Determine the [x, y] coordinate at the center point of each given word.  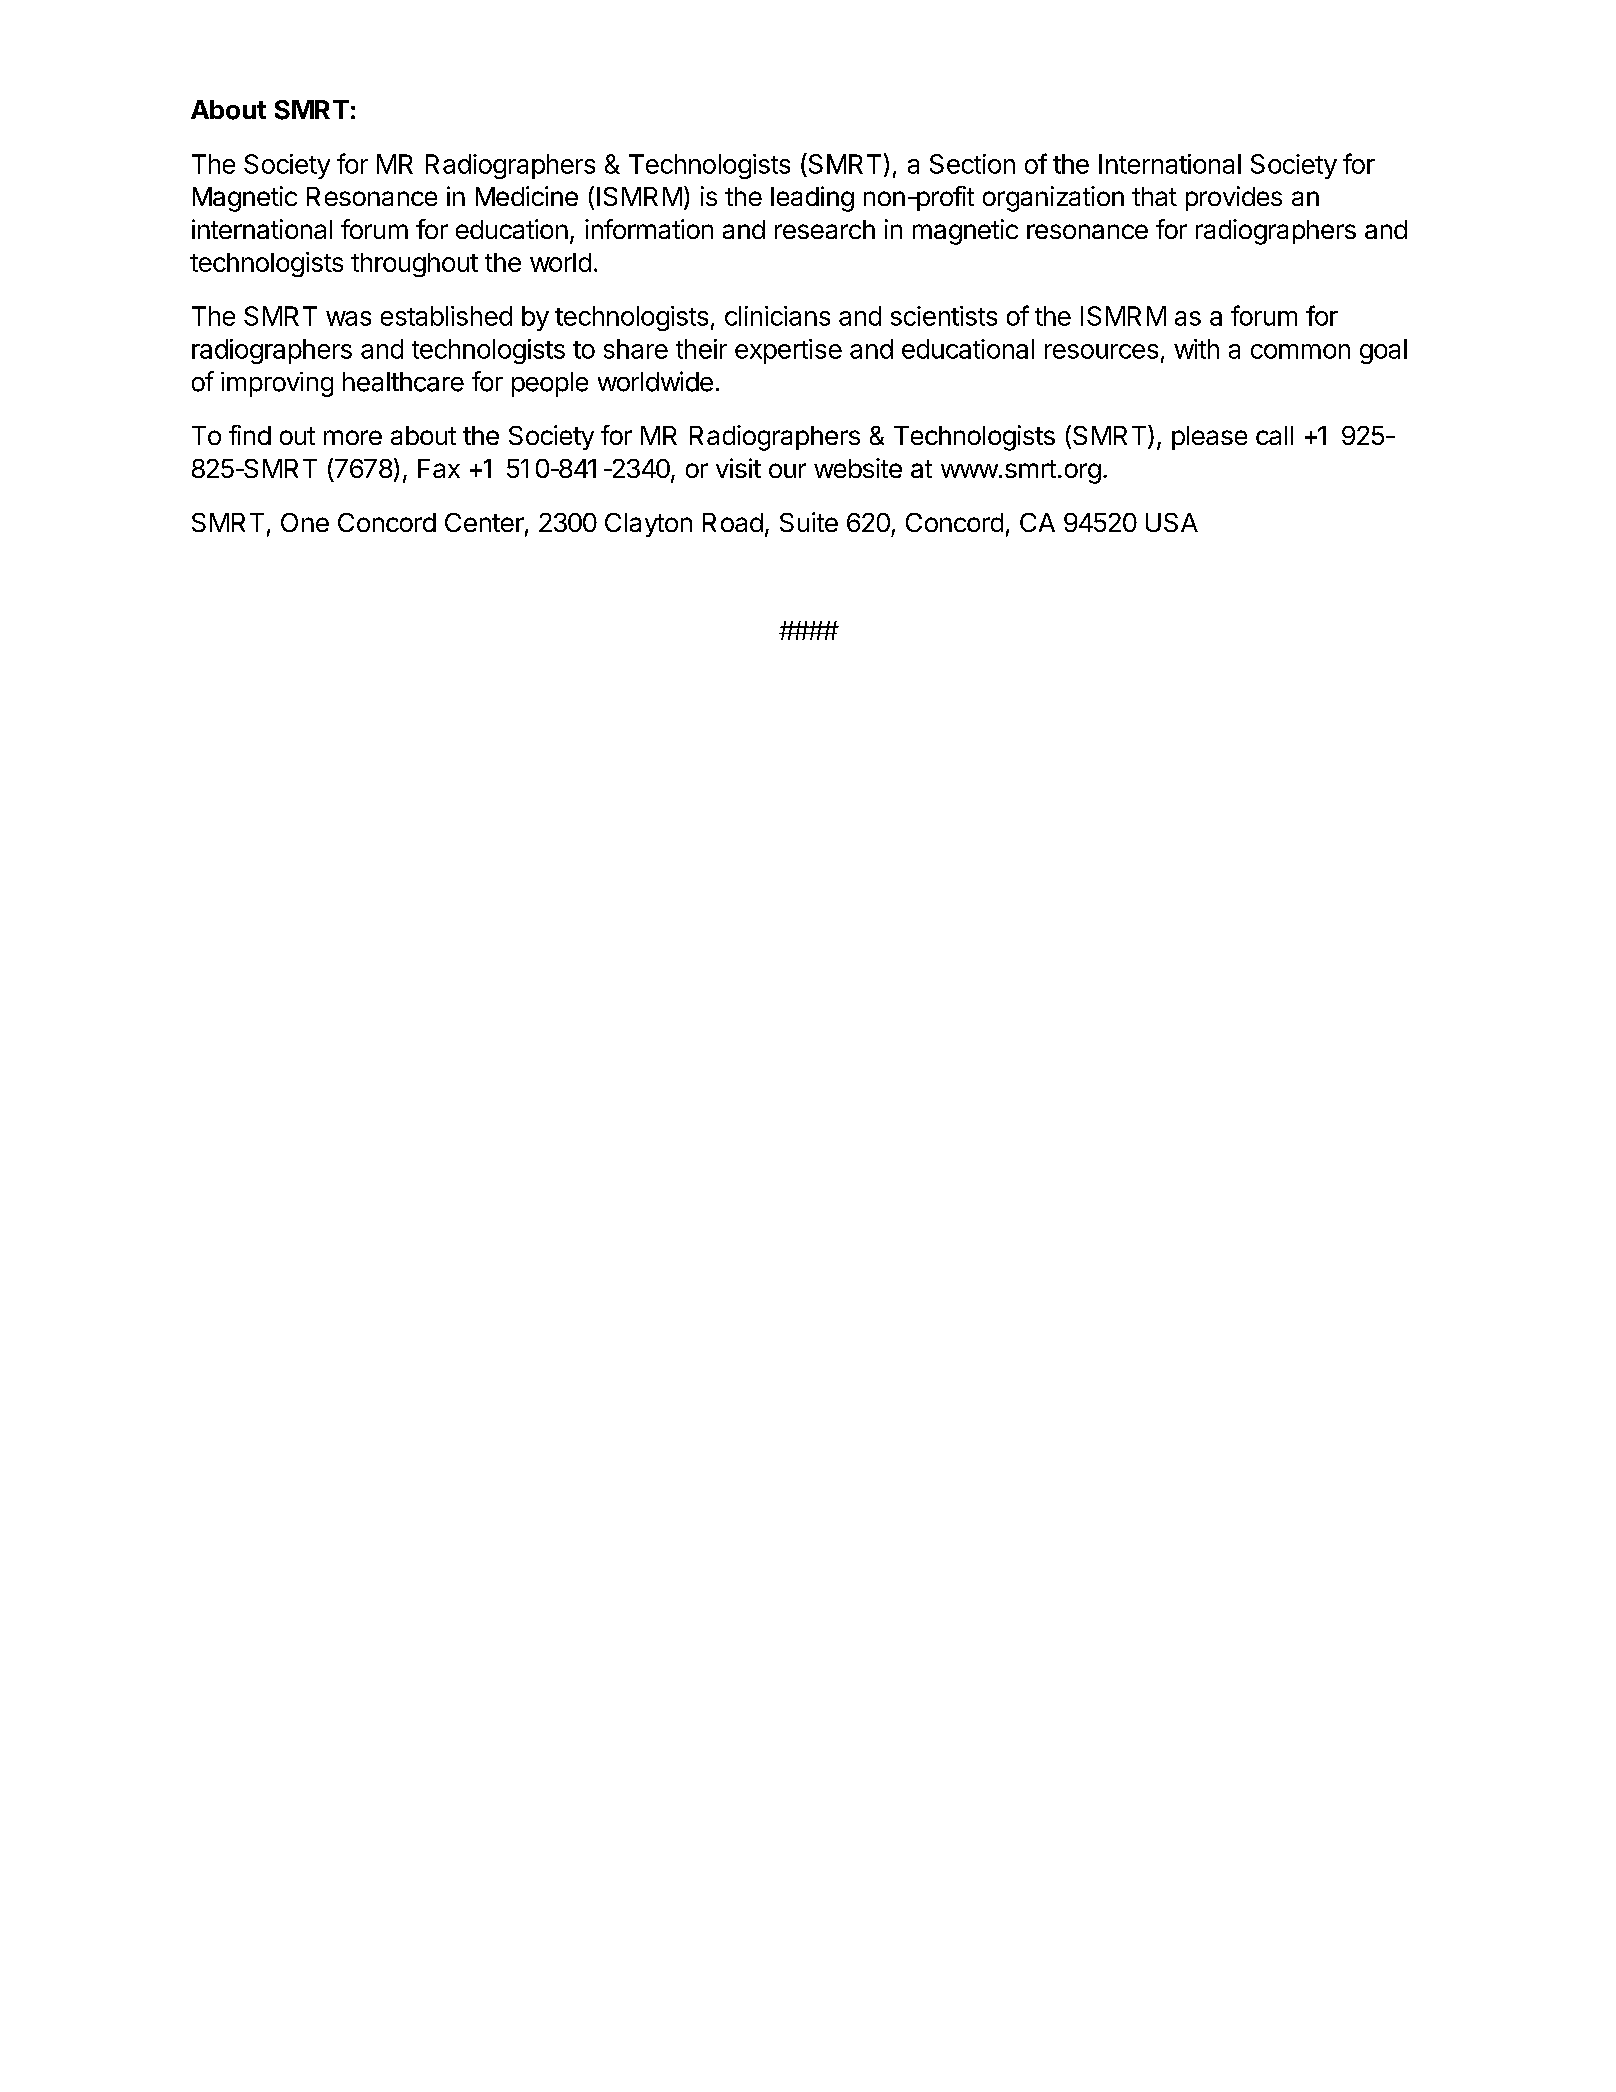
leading [812, 199]
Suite [809, 522]
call [1274, 435]
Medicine [527, 196]
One [305, 522]
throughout [414, 265]
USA [1172, 522]
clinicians [777, 316]
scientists [944, 316]
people [550, 384]
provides [1234, 198]
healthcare [403, 382]
